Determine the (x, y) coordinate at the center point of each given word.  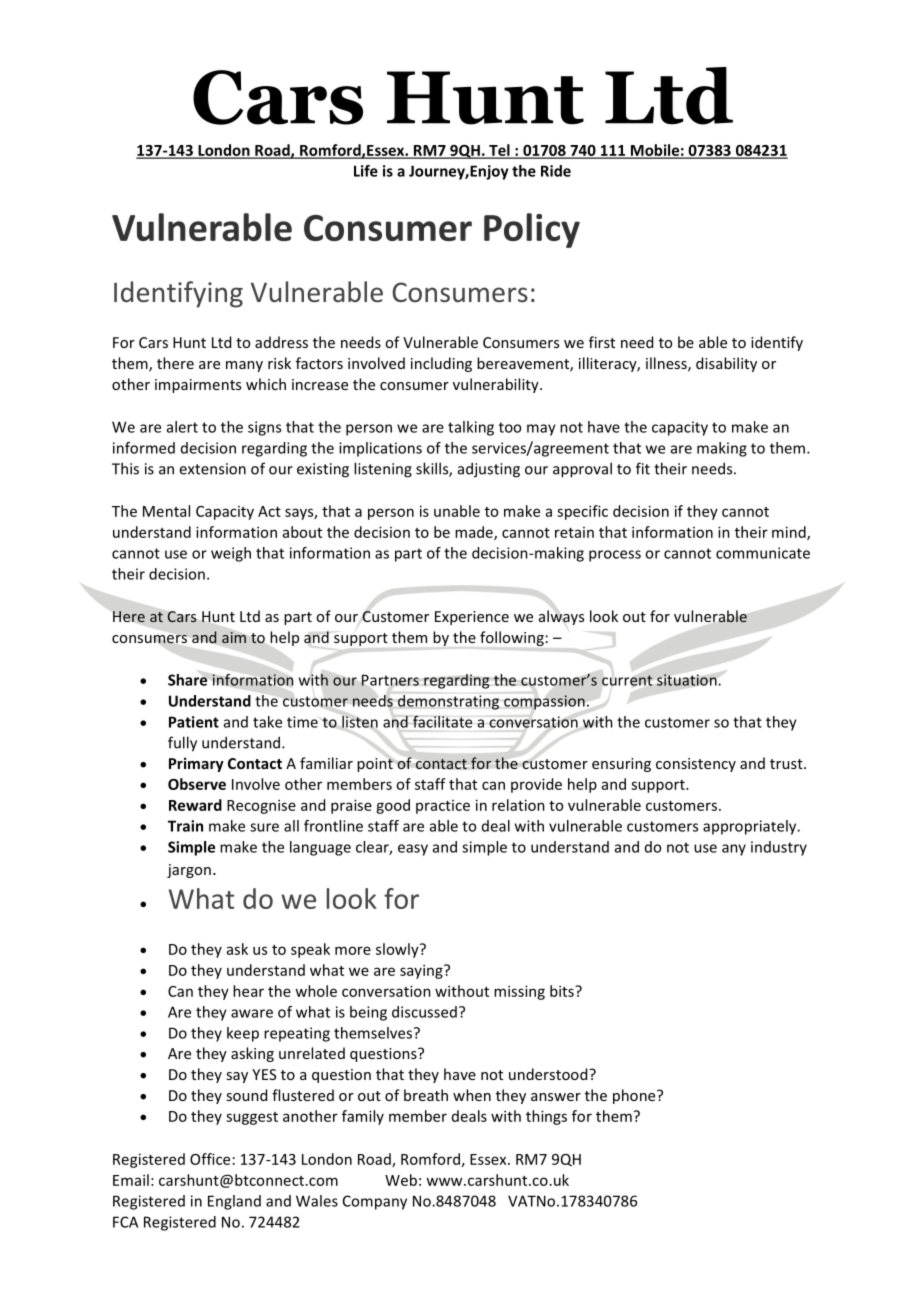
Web (401, 1180)
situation (687, 680)
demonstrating (448, 702)
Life (366, 171)
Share (187, 680)
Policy (532, 230)
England (234, 1202)
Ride (556, 171)
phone (635, 1096)
